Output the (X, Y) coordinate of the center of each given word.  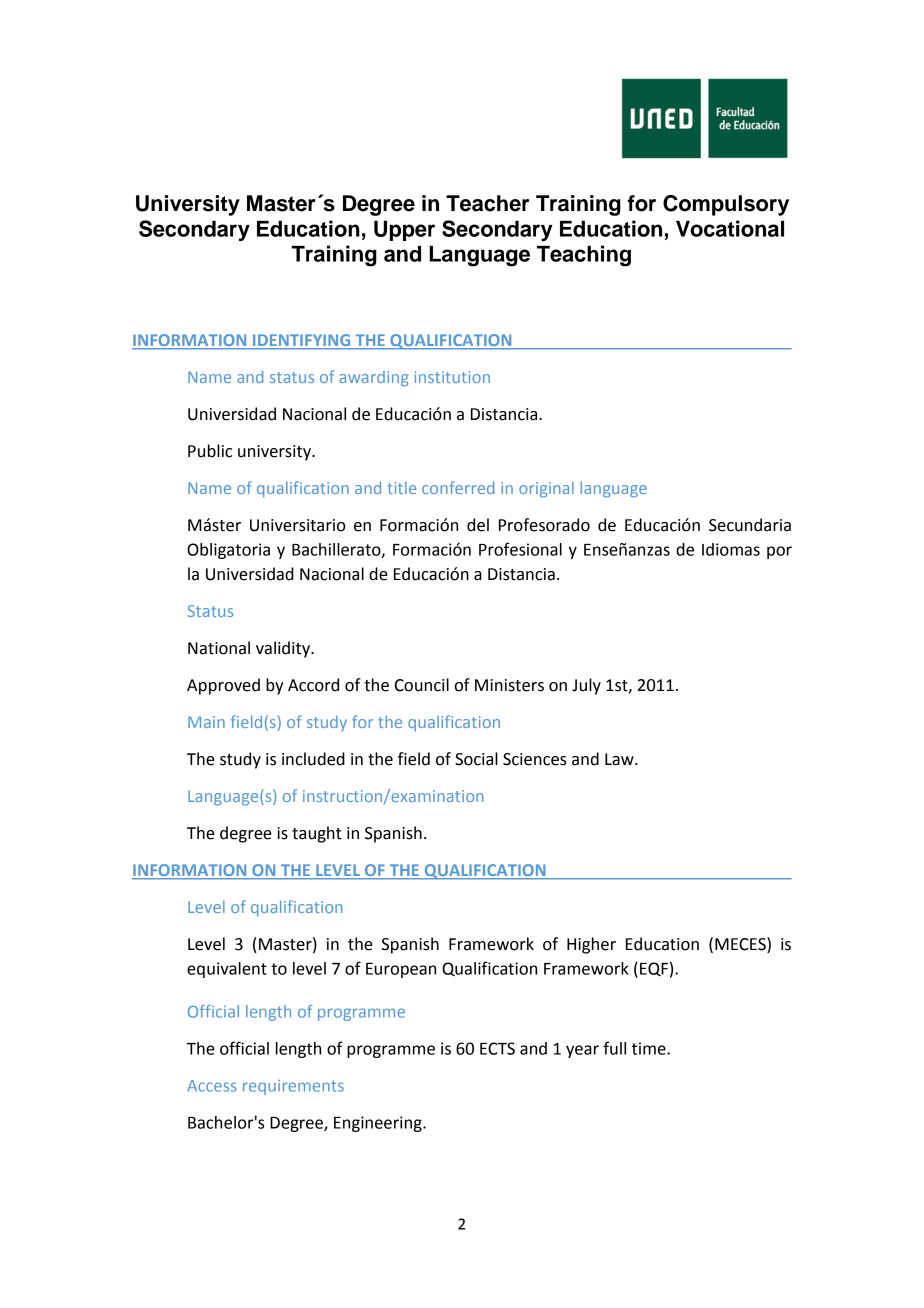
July (586, 686)
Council (422, 685)
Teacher (487, 203)
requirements (293, 1087)
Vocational (730, 228)
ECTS (497, 1048)
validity (284, 649)
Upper (404, 231)
